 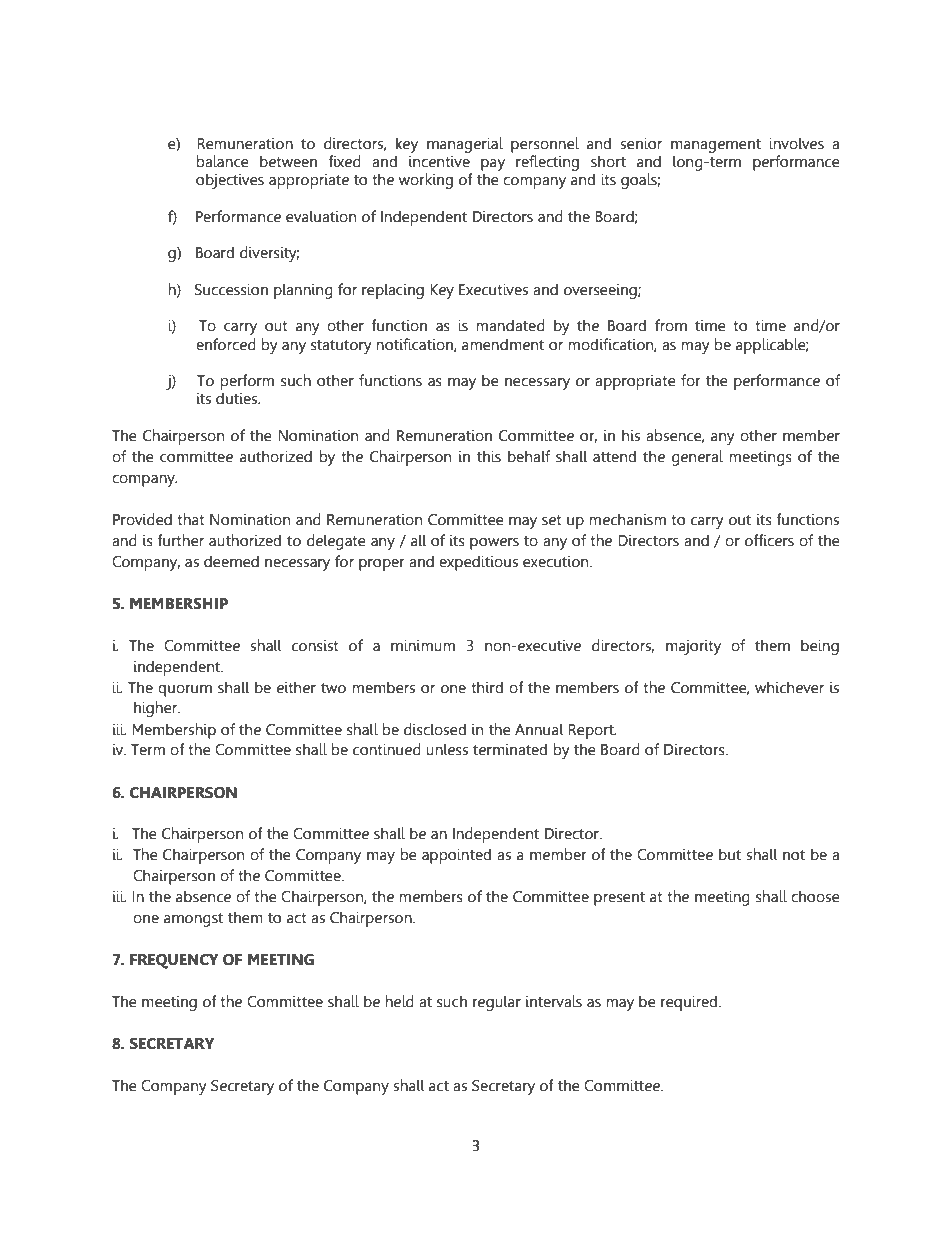 I want to click on third, so click(x=487, y=687).
